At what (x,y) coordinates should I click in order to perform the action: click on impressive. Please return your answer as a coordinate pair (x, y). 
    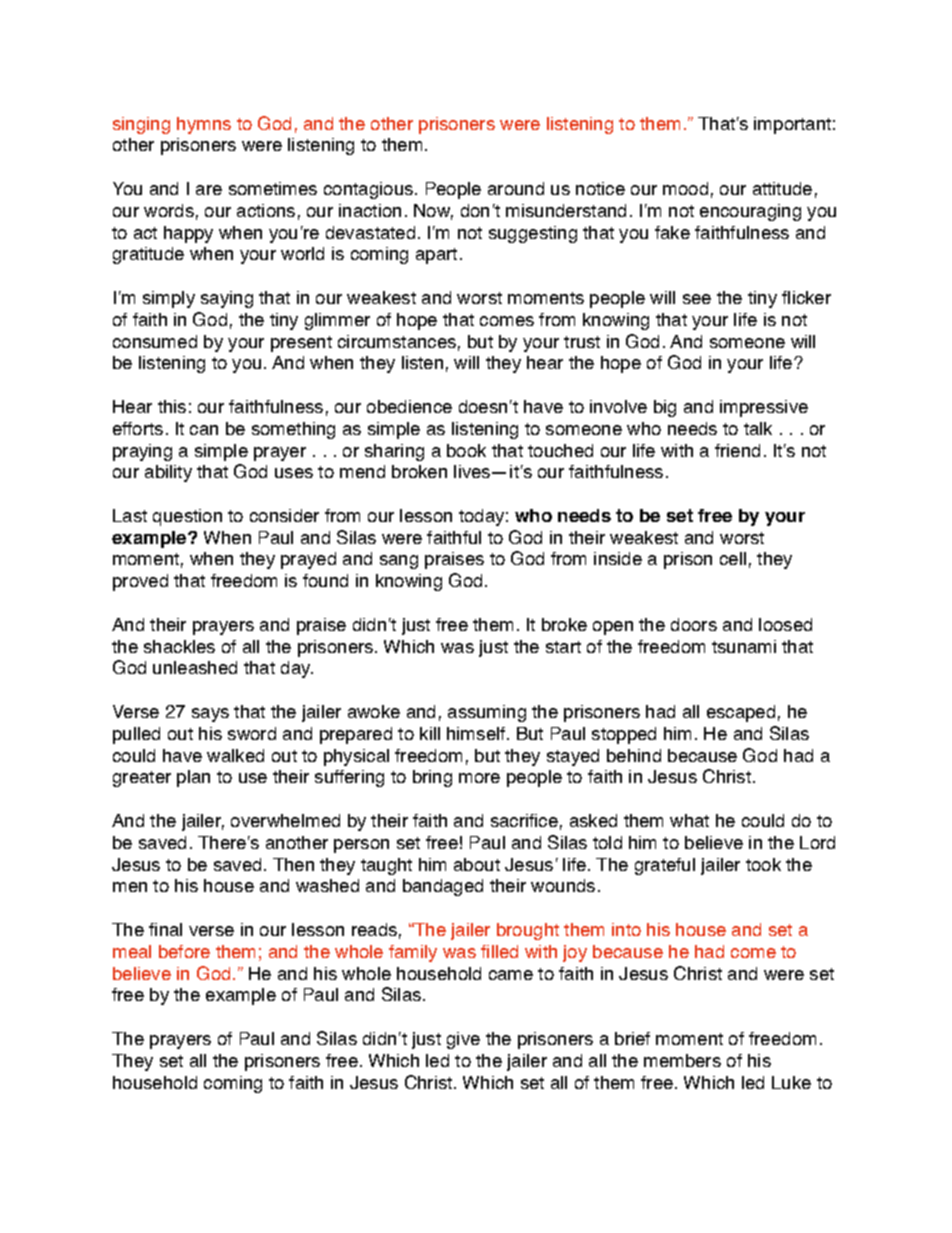
    Looking at the image, I should click on (764, 408).
